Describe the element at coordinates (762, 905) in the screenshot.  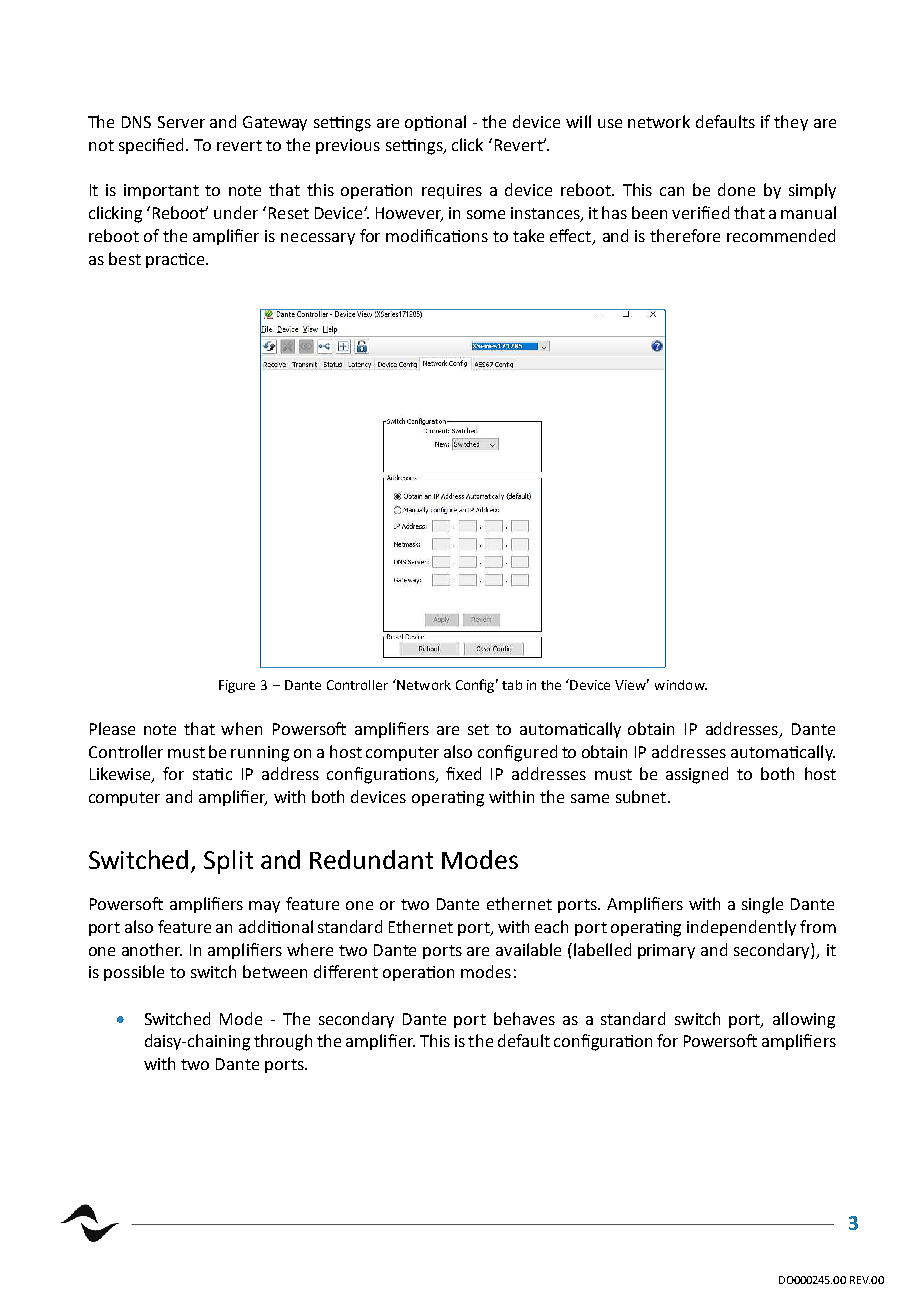
I see `single` at that location.
